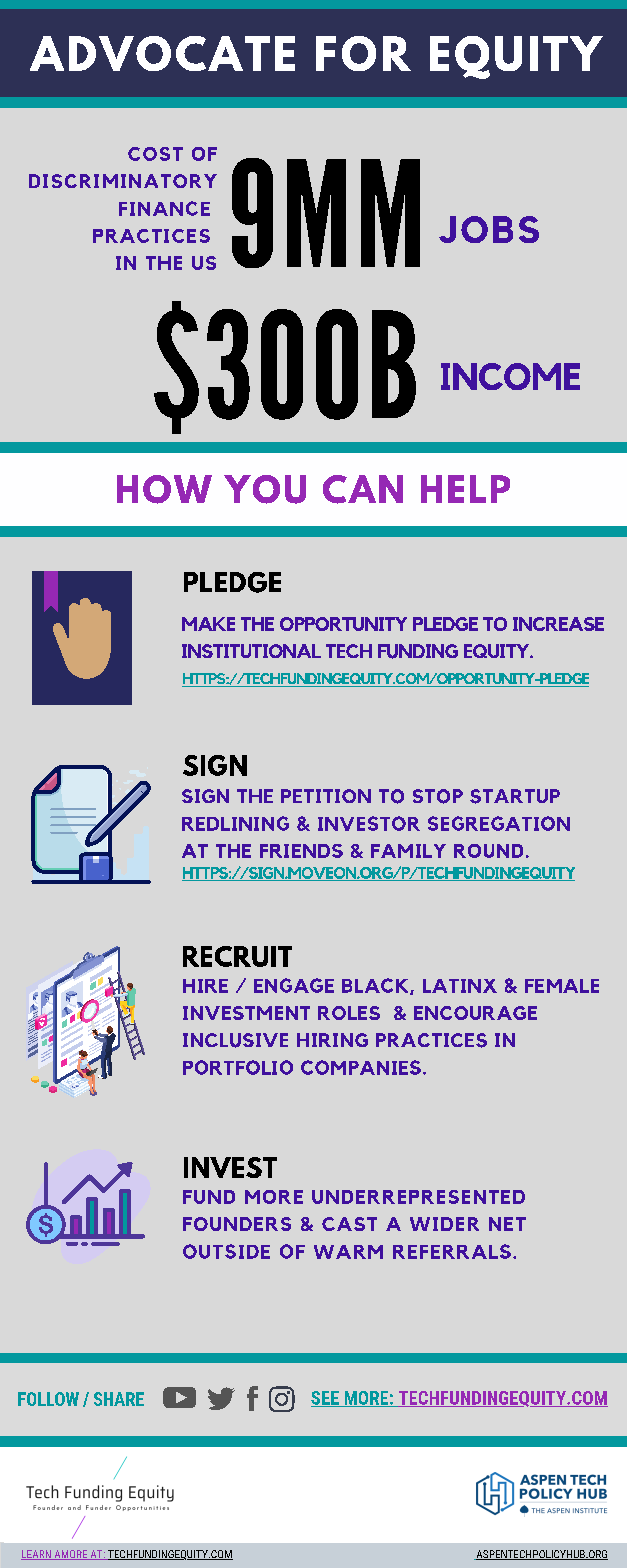 The width and height of the screenshot is (627, 1568). Describe the element at coordinates (37, 1555) in the screenshot. I see `LEARN` at that location.
